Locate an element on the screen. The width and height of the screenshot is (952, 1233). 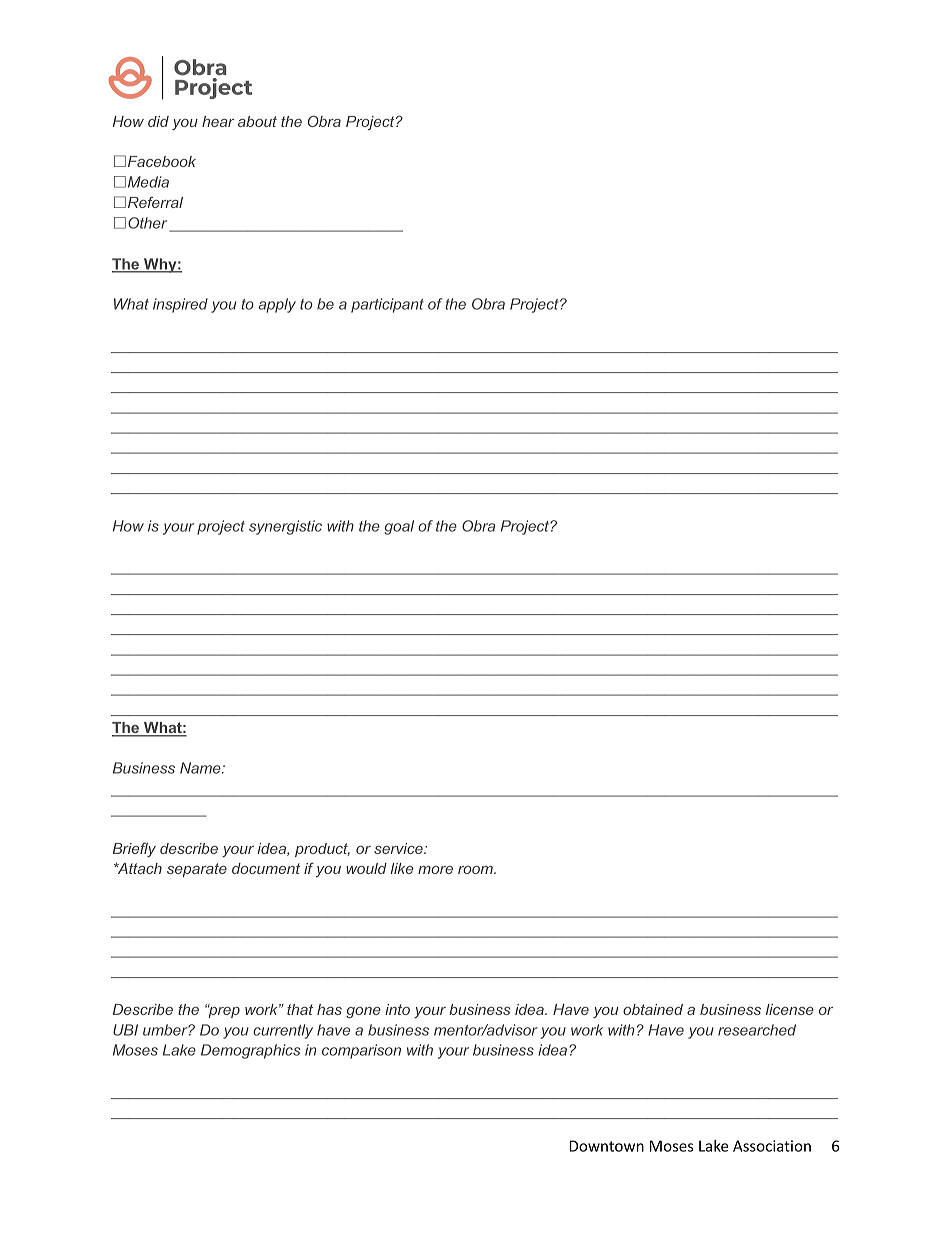
Demographics is located at coordinates (251, 1051).
